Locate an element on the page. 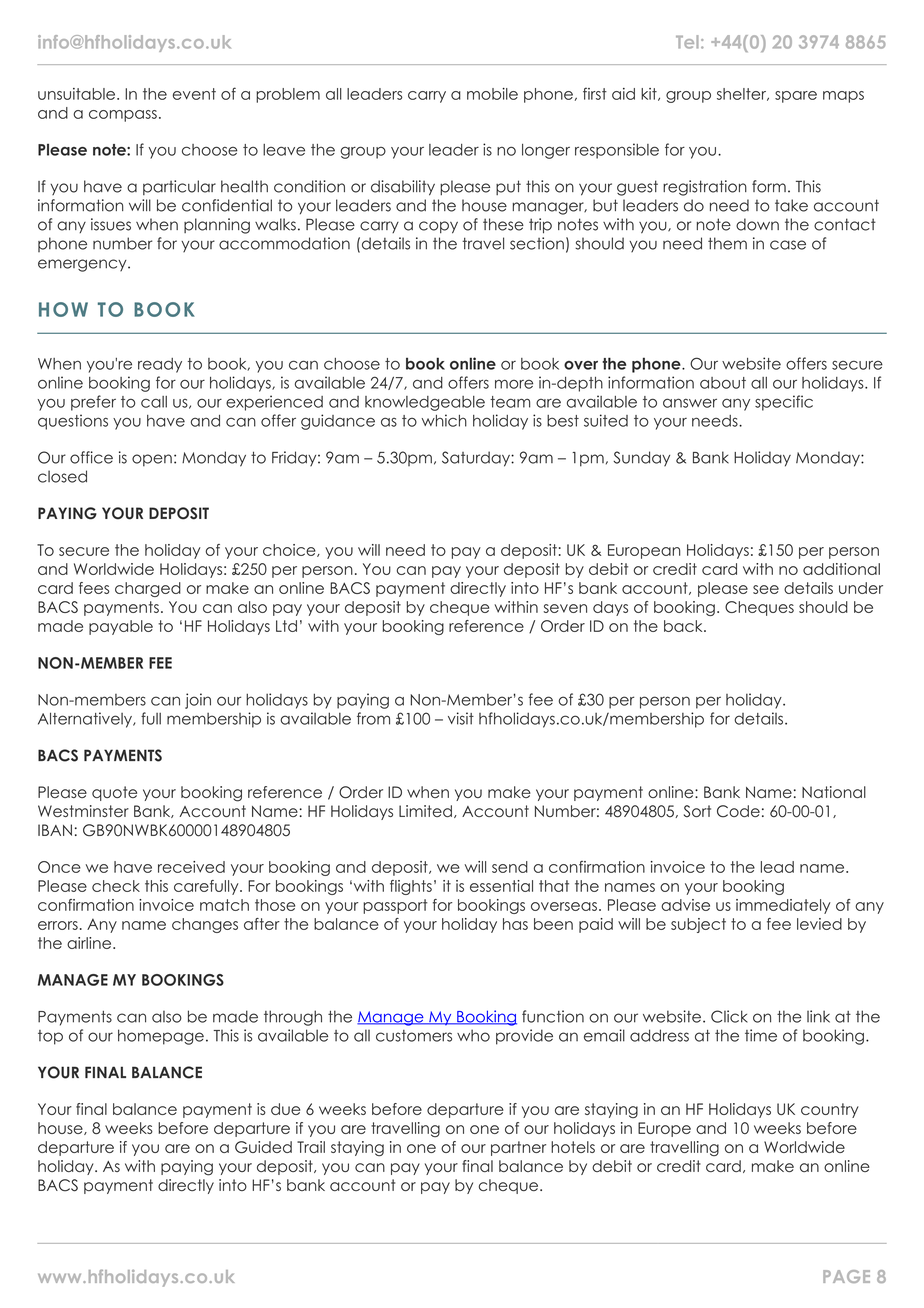  event is located at coordinates (194, 94).
